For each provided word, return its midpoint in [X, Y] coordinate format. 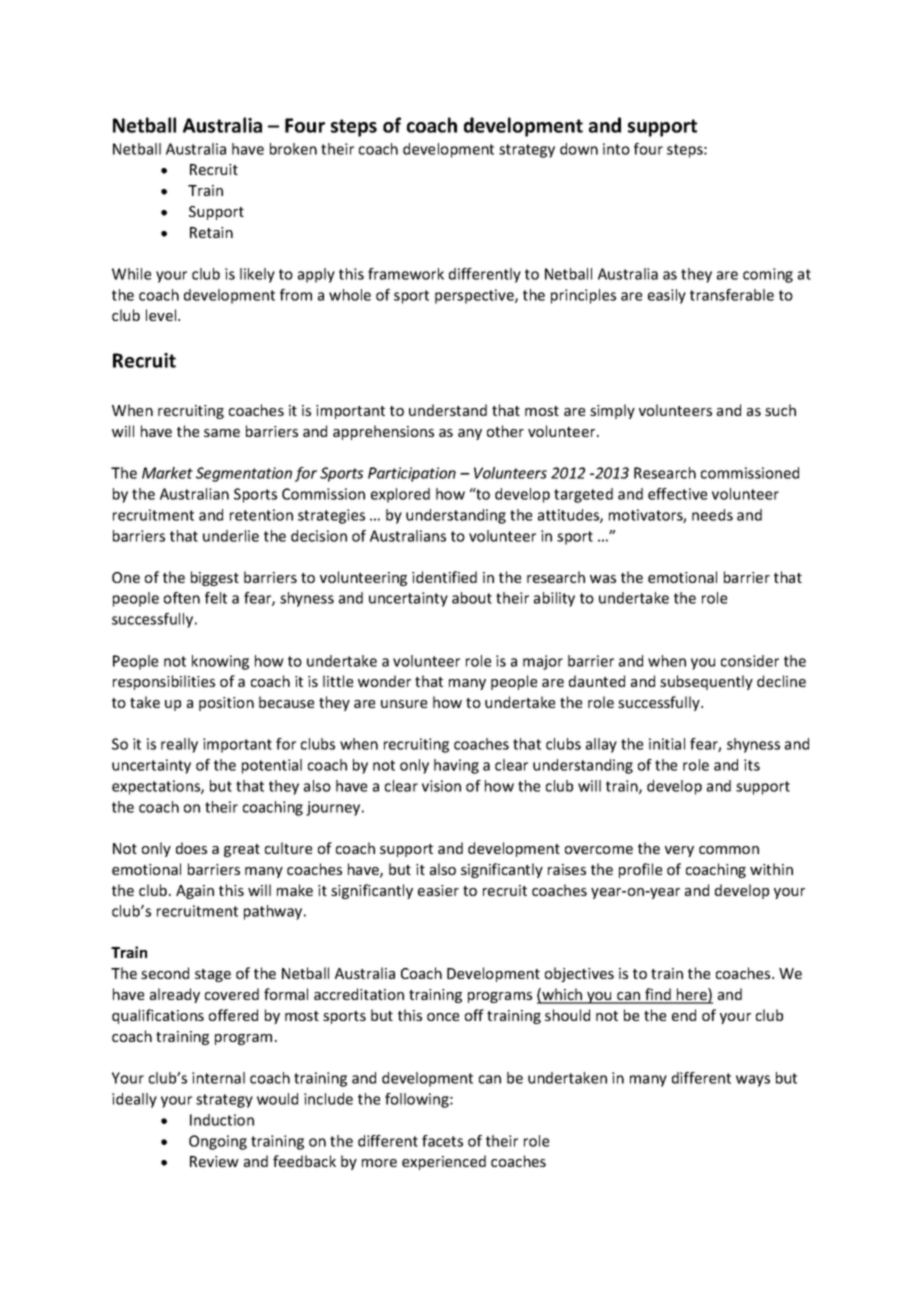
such [780, 410]
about [472, 598]
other [505, 431]
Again [195, 892]
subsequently [706, 682]
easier [438, 890]
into [616, 149]
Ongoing [218, 1142]
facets [442, 1141]
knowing [220, 662]
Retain [211, 232]
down [579, 149]
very [679, 851]
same [222, 433]
